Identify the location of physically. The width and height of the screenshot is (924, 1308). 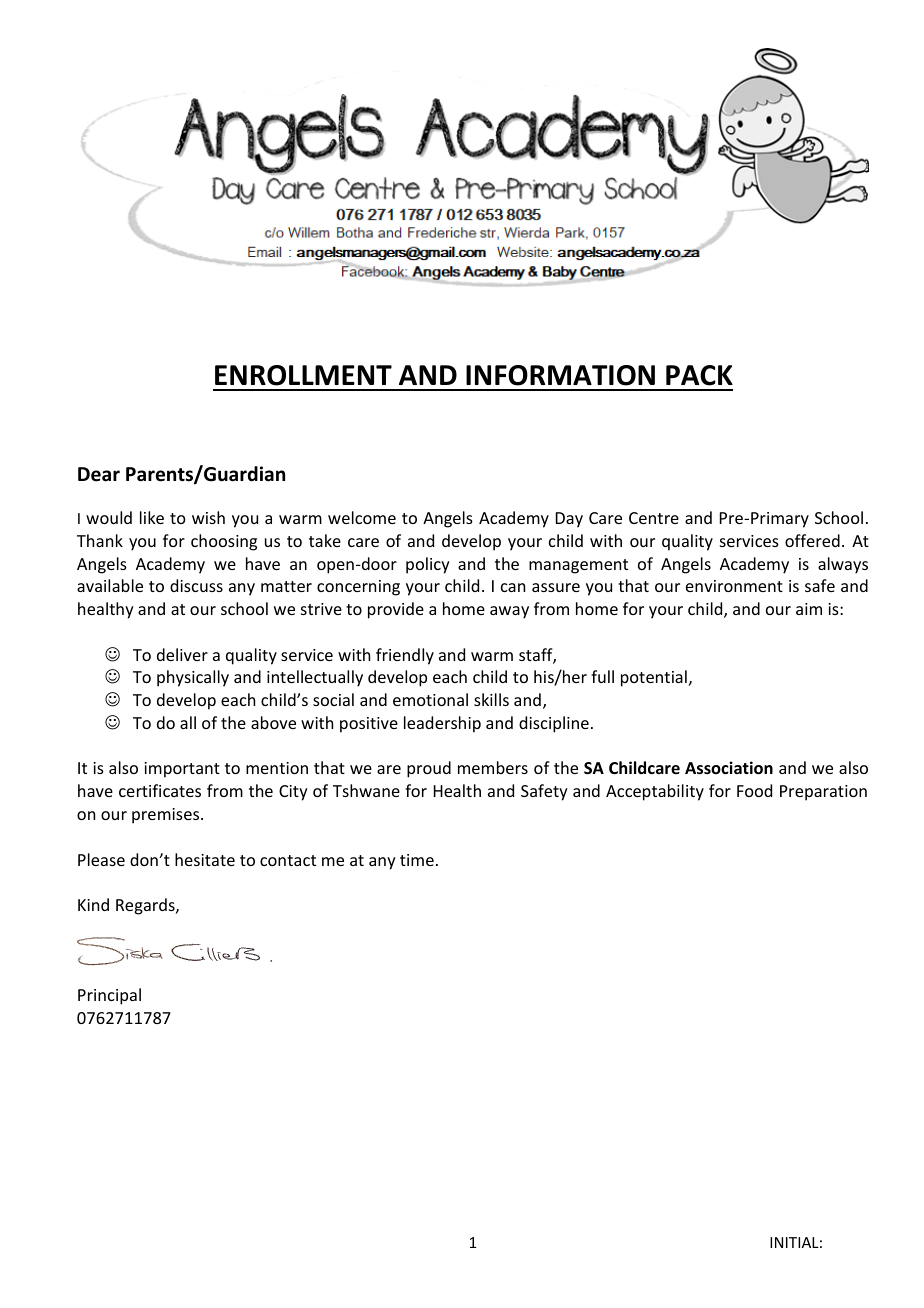
(193, 678).
